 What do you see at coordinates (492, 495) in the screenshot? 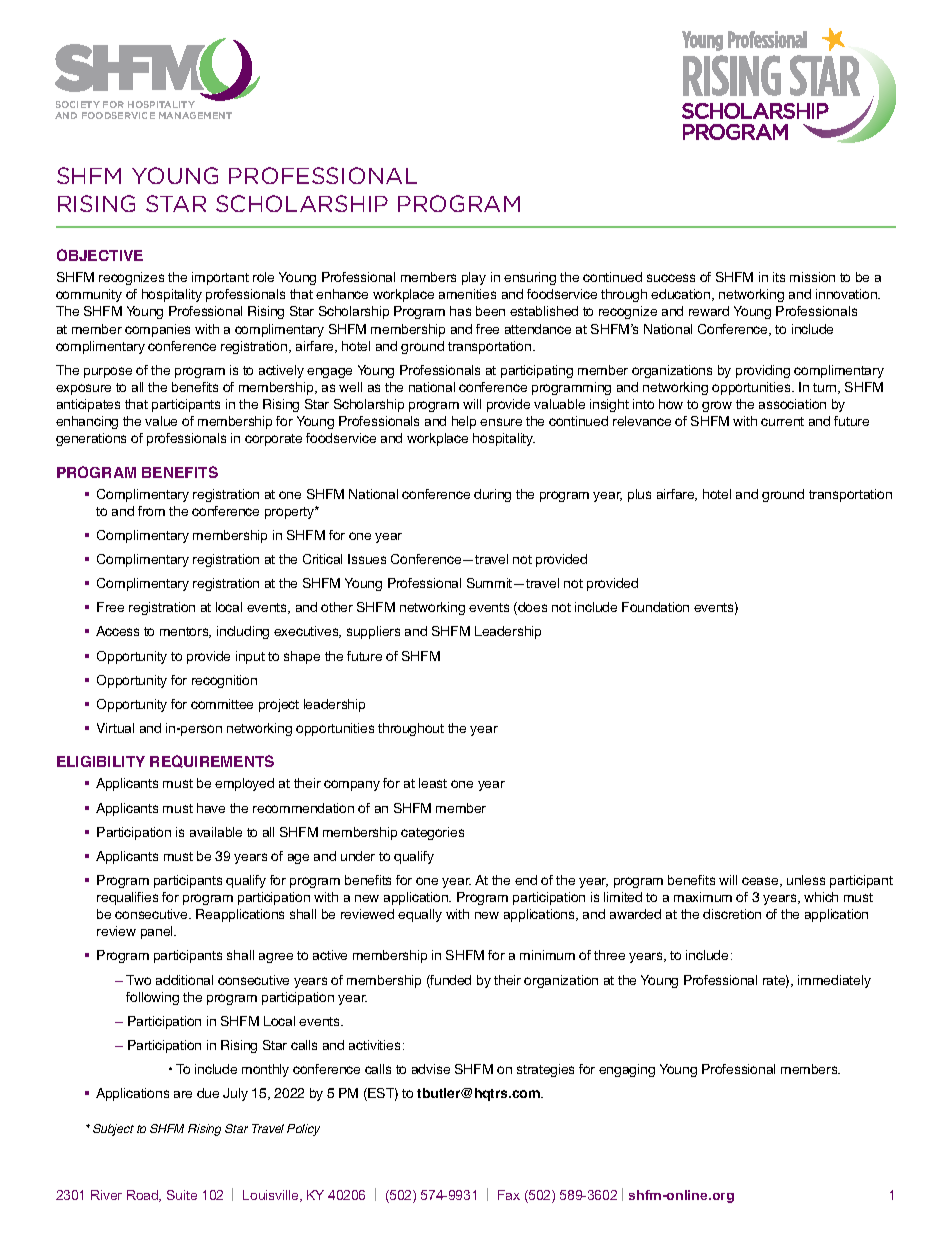
I see `during` at bounding box center [492, 495].
